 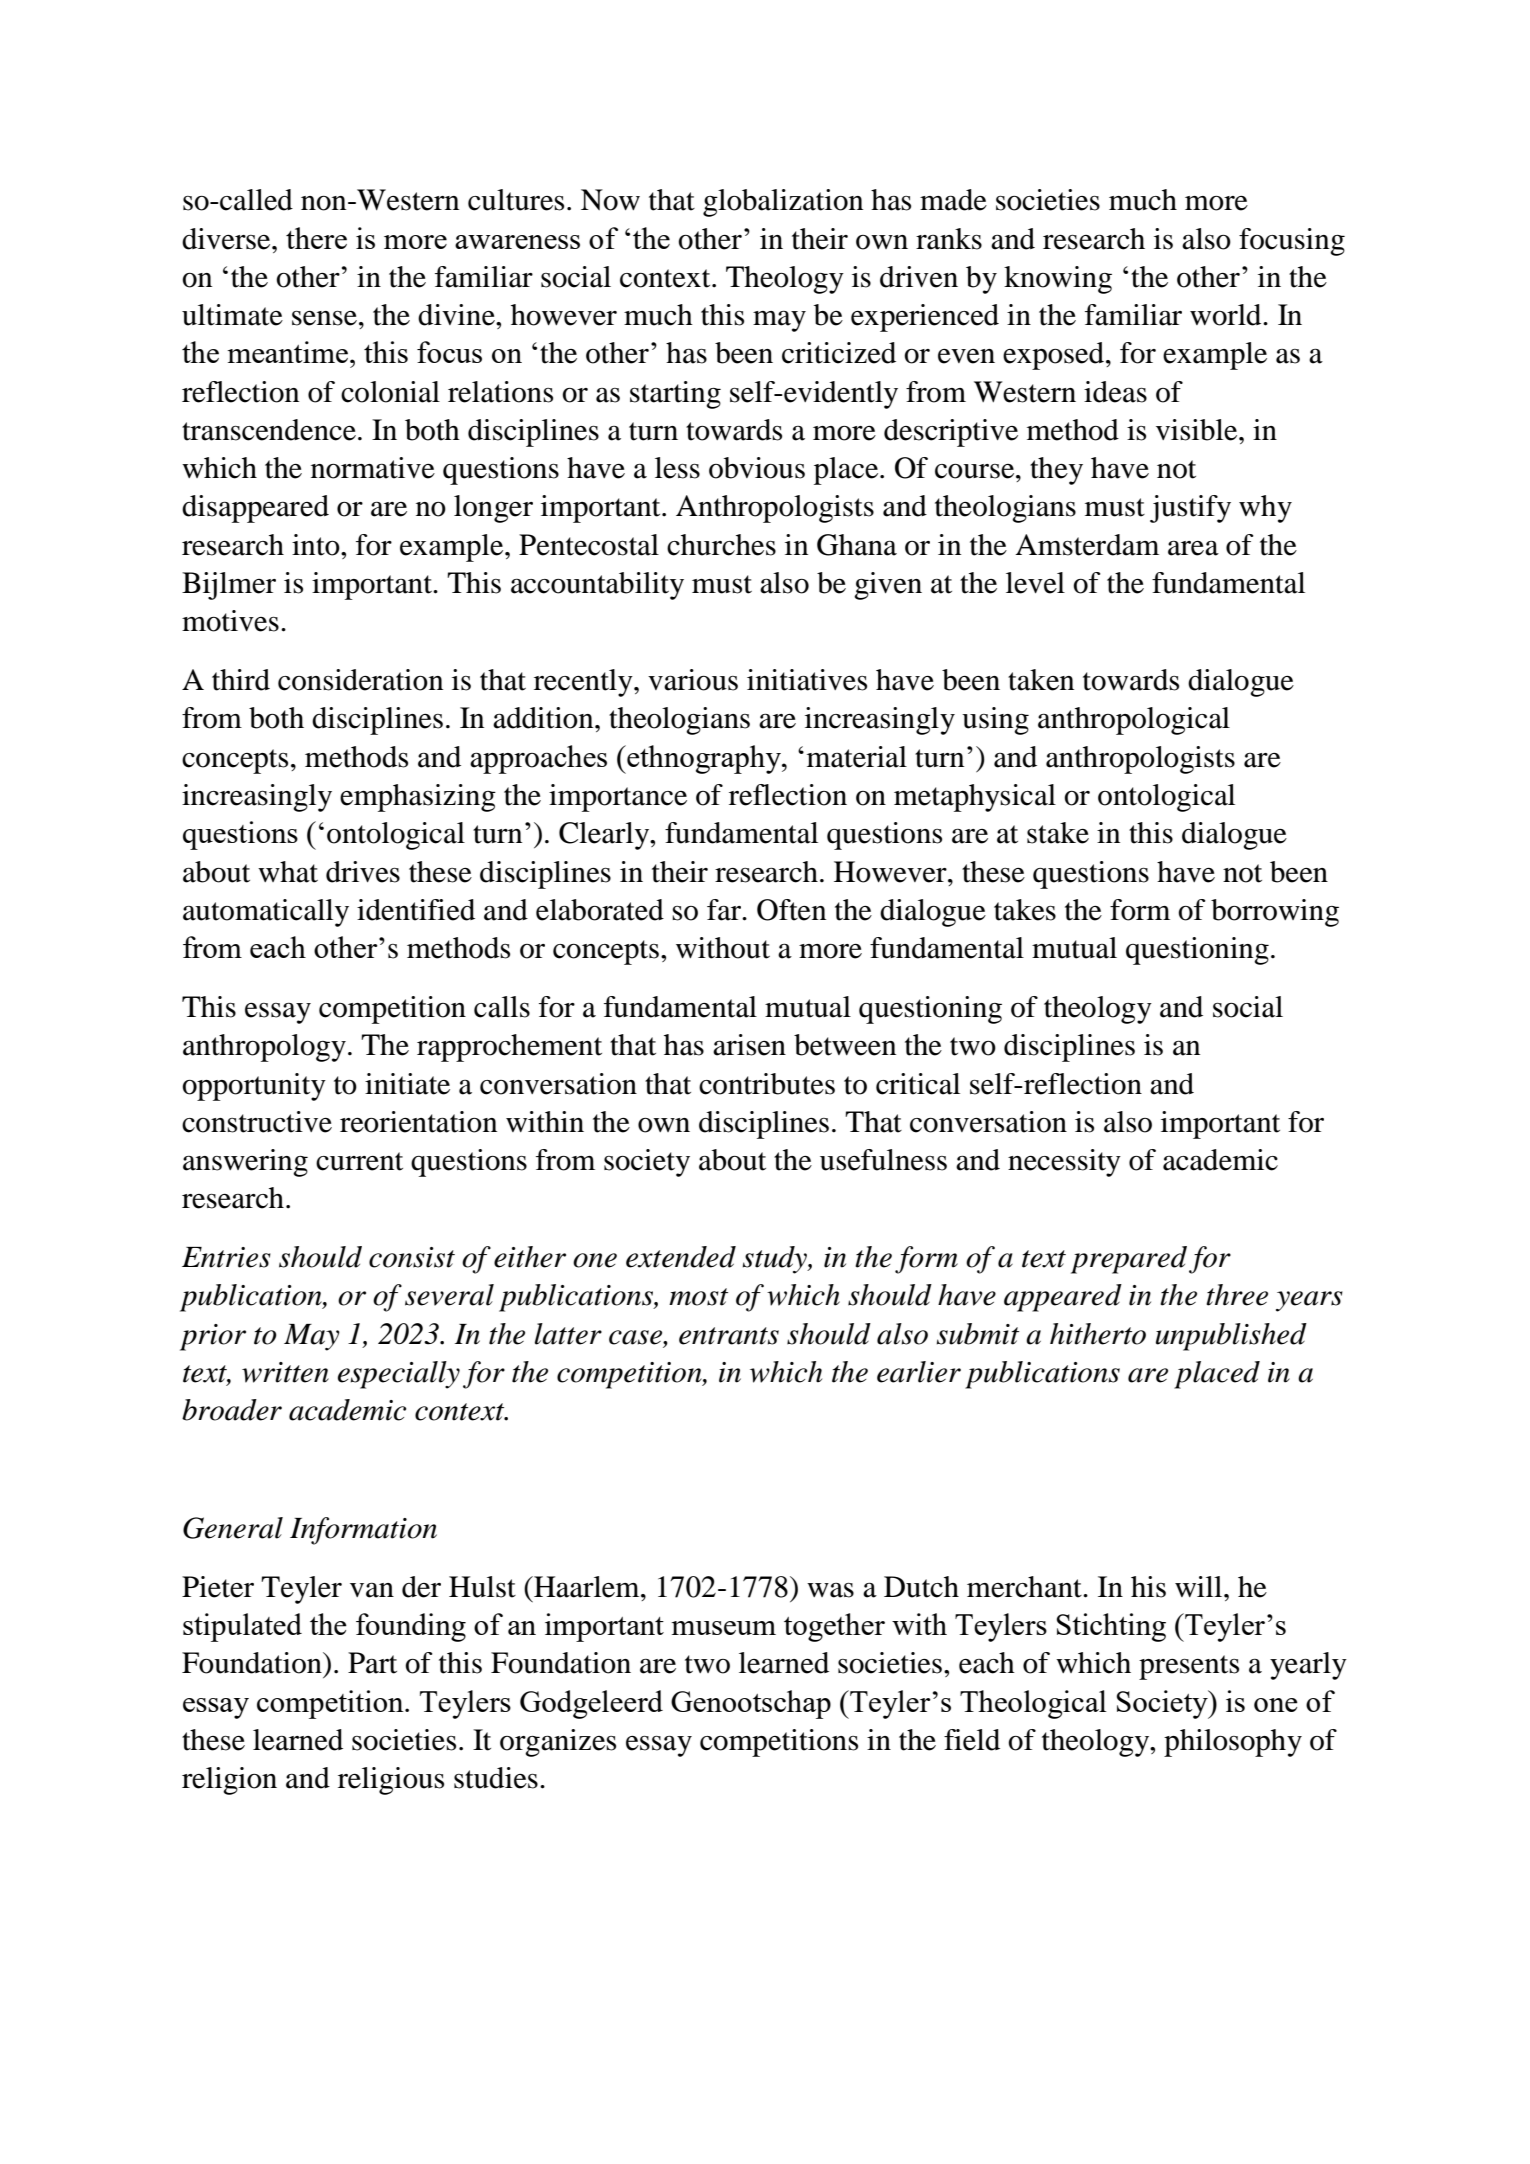 What do you see at coordinates (264, 1048) in the document?
I see `anthropology` at bounding box center [264, 1048].
